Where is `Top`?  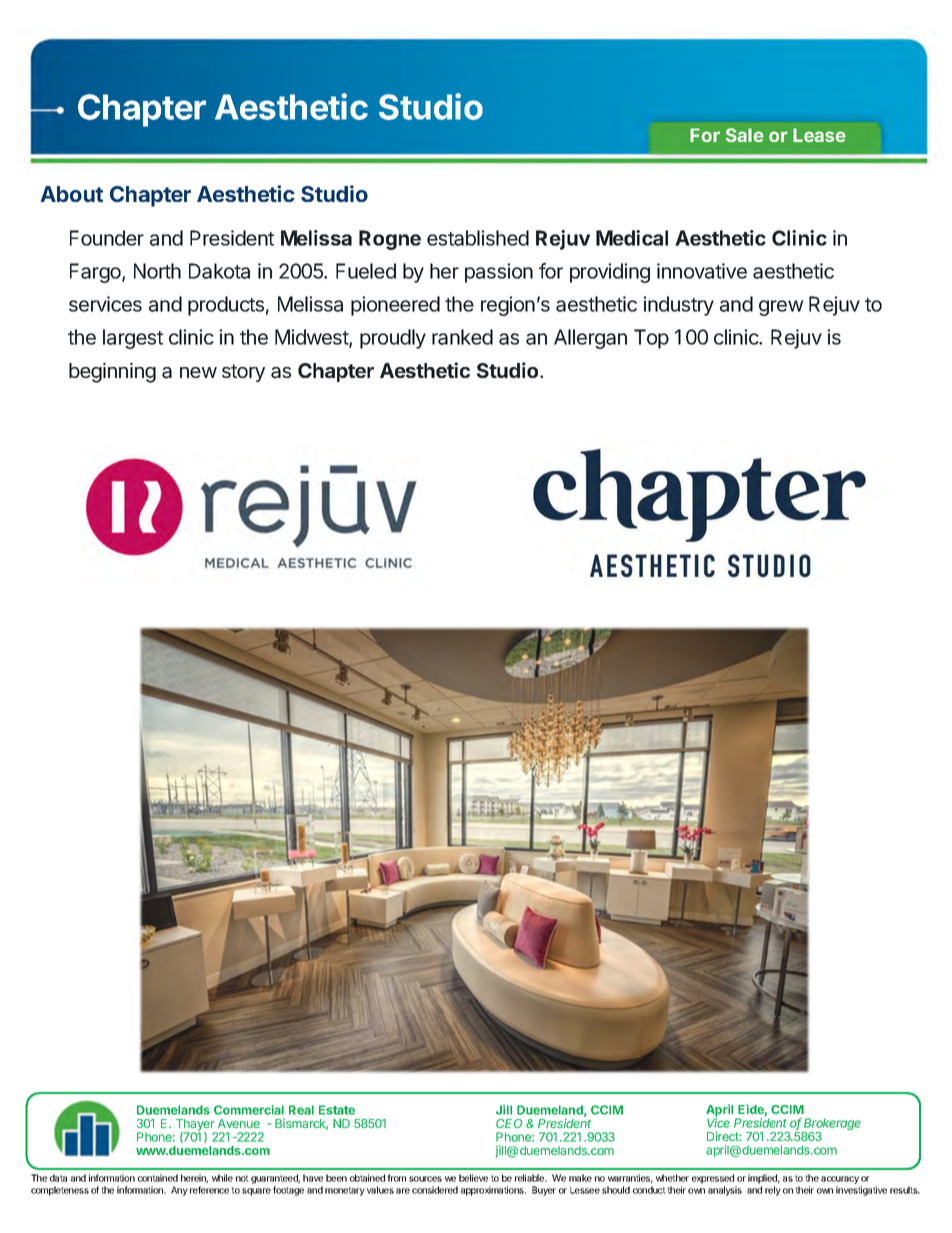
Top is located at coordinates (651, 339).
